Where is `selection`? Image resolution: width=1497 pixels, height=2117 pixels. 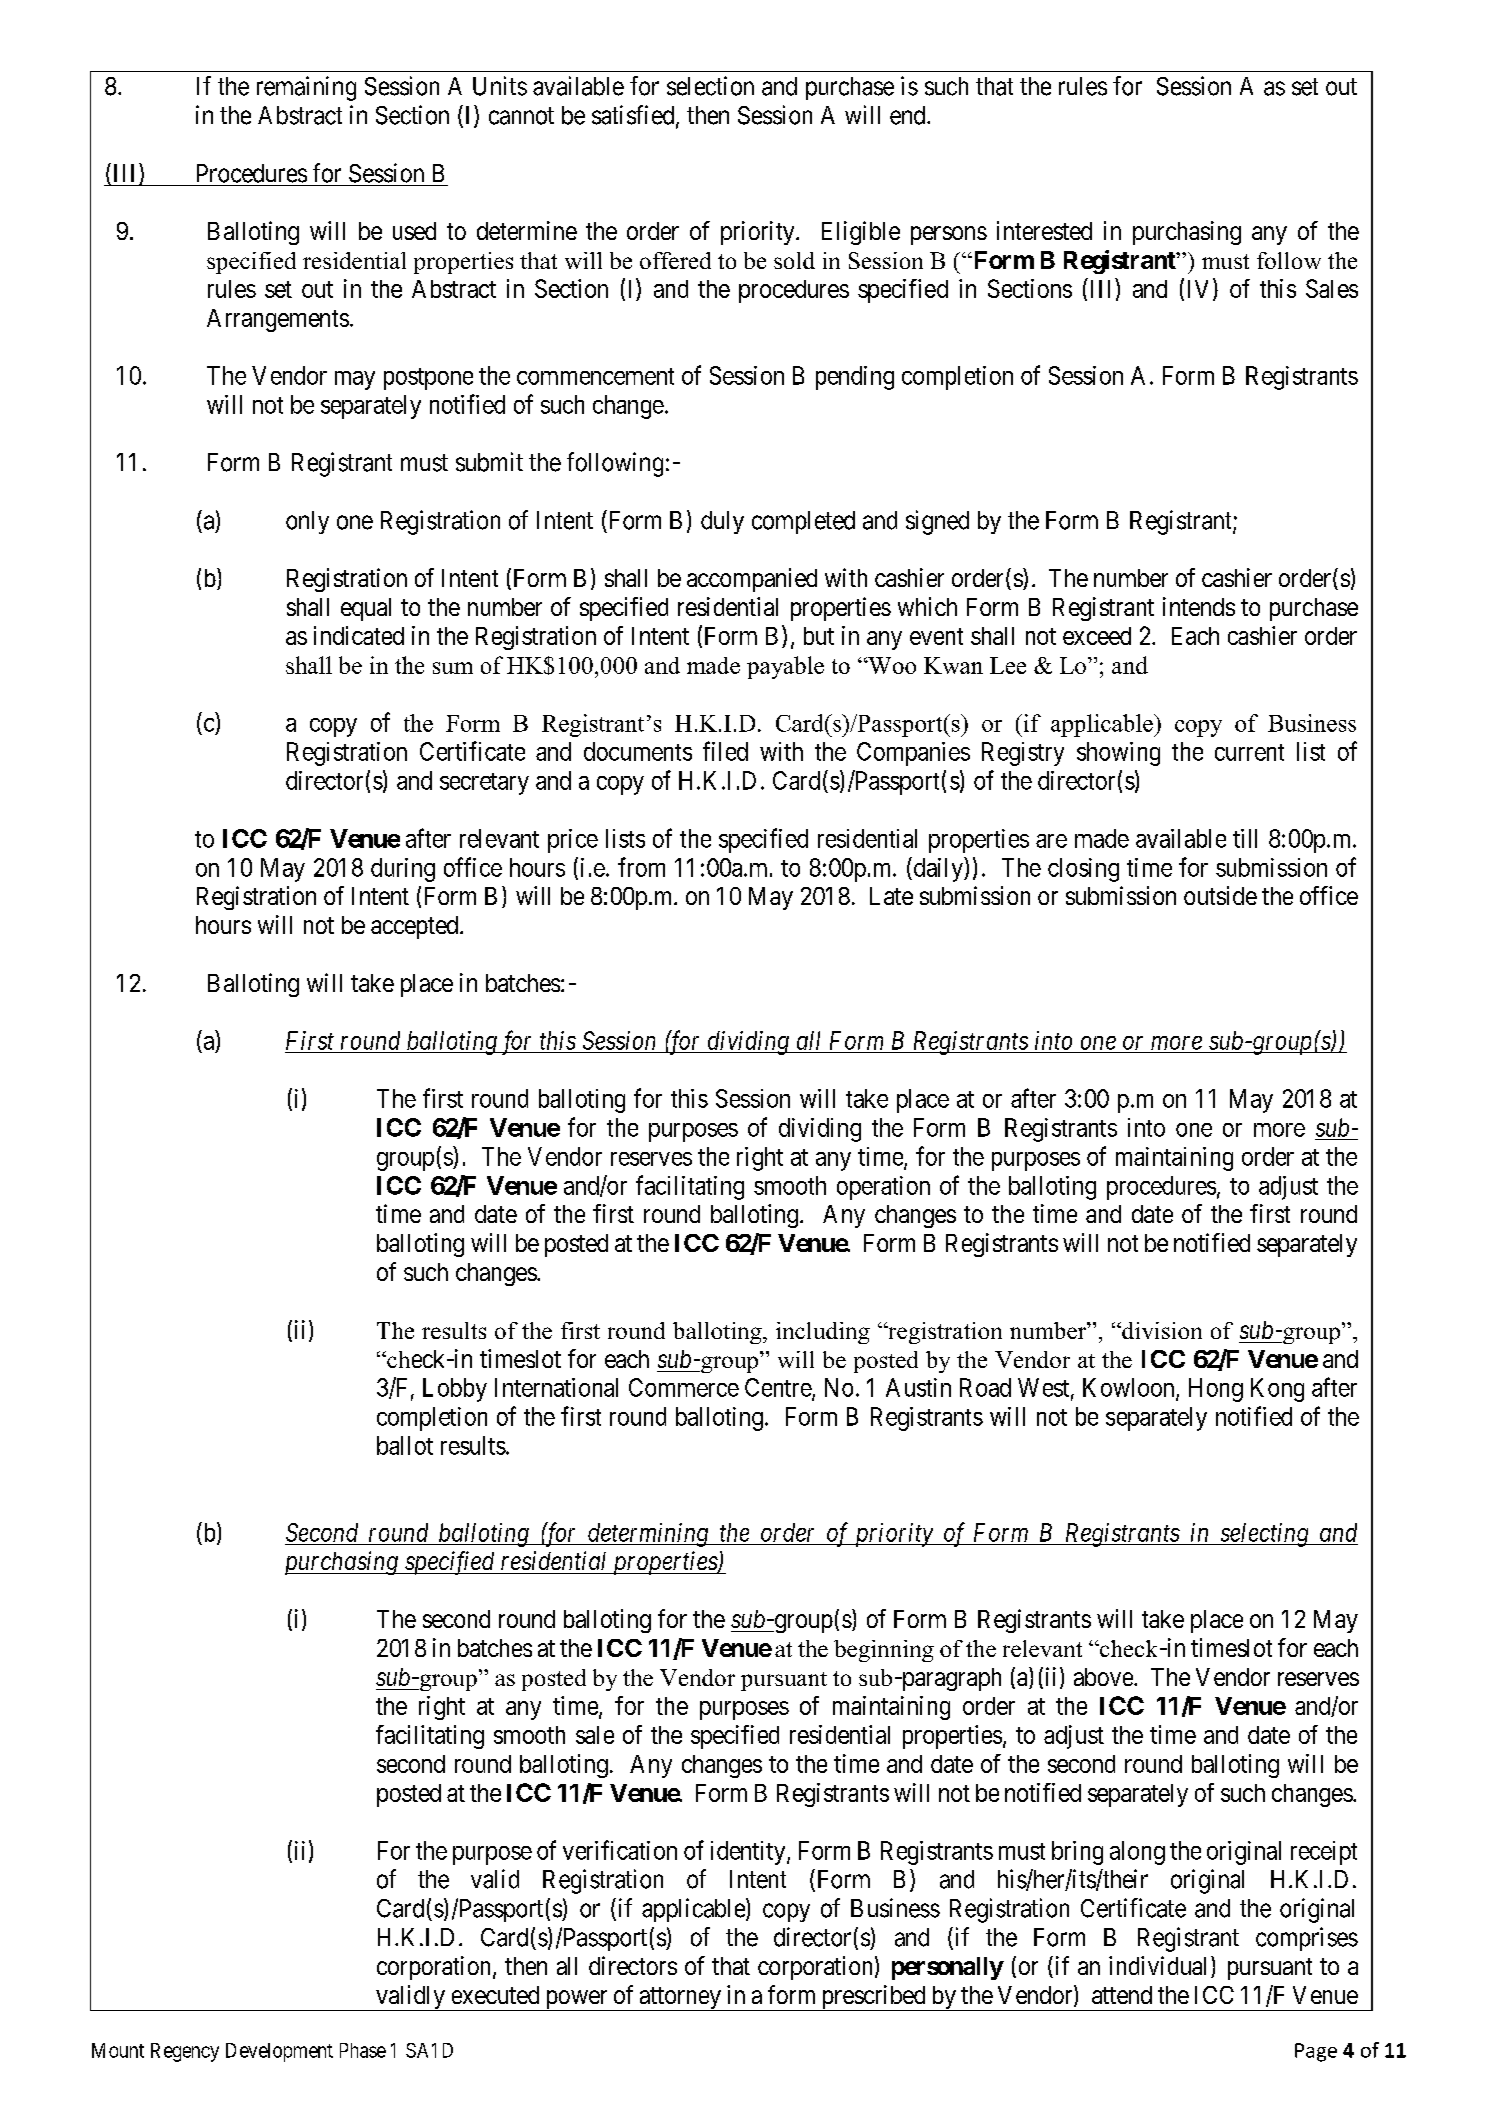 selection is located at coordinates (710, 86).
